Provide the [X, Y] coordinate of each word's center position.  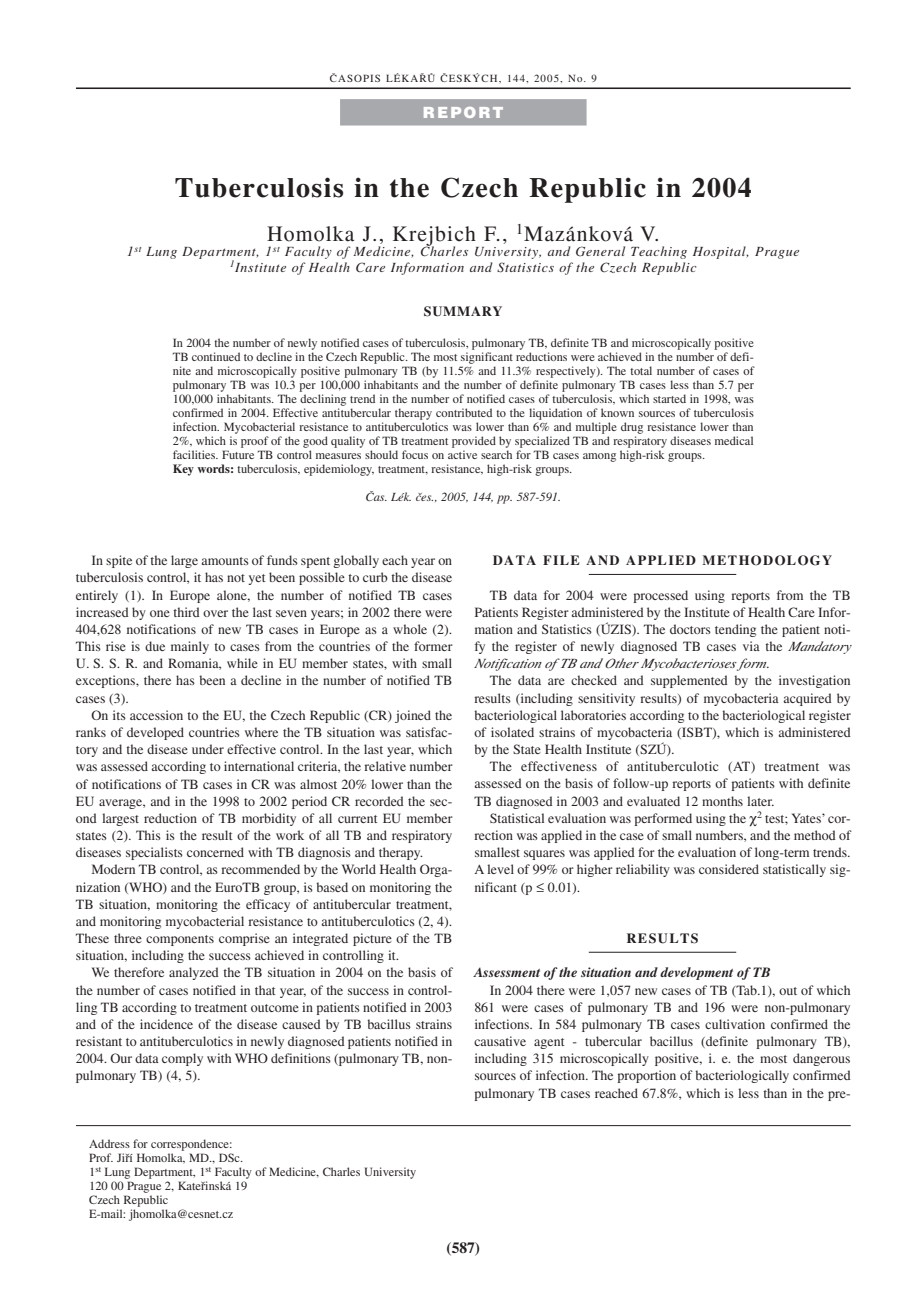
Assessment [506, 972]
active [462, 454]
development [696, 973]
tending [735, 630]
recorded [379, 801]
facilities [195, 454]
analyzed [194, 973]
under [208, 749]
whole [410, 629]
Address [109, 1143]
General [600, 251]
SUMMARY [463, 311]
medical [734, 440]
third [186, 612]
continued [216, 356]
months [722, 801]
